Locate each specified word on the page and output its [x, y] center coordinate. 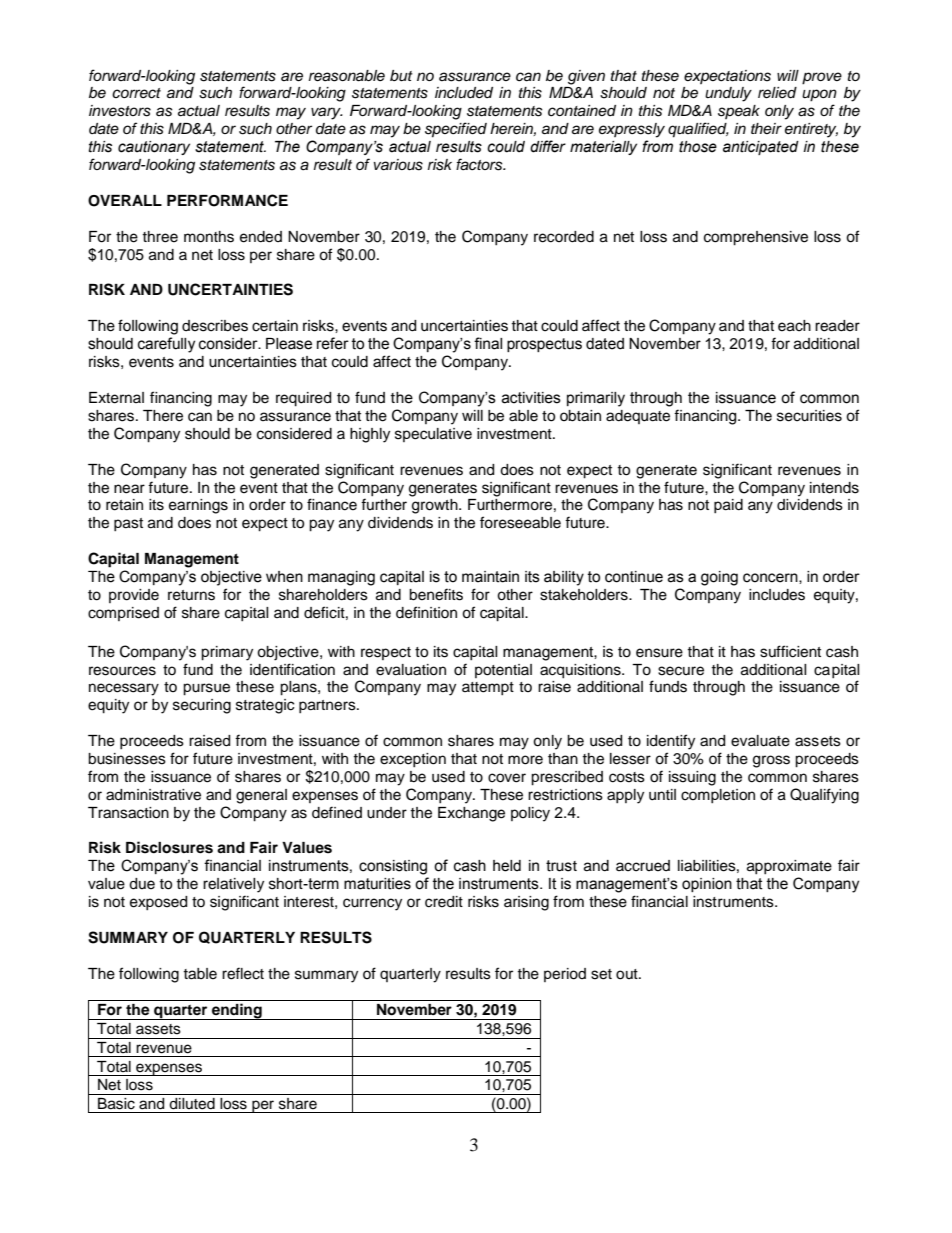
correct [136, 93]
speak [739, 112]
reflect [243, 973]
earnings [198, 506]
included [464, 93]
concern [771, 578]
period [565, 975]
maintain [490, 577]
